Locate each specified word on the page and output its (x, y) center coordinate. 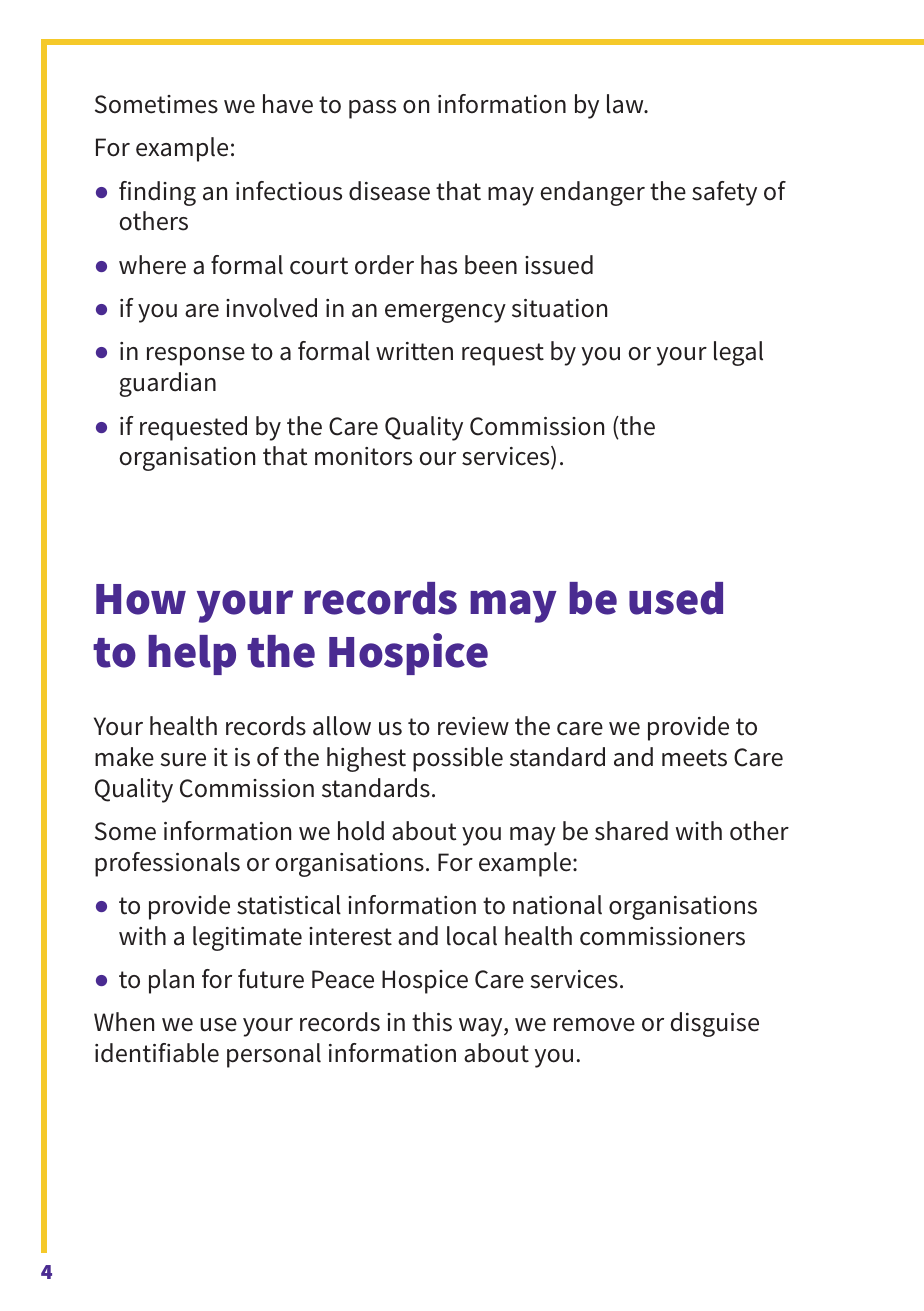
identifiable (157, 1053)
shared (631, 831)
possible (458, 759)
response (196, 356)
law (626, 104)
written (414, 351)
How (141, 599)
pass (372, 109)
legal (738, 353)
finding (157, 193)
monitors (363, 456)
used (676, 598)
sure (183, 760)
